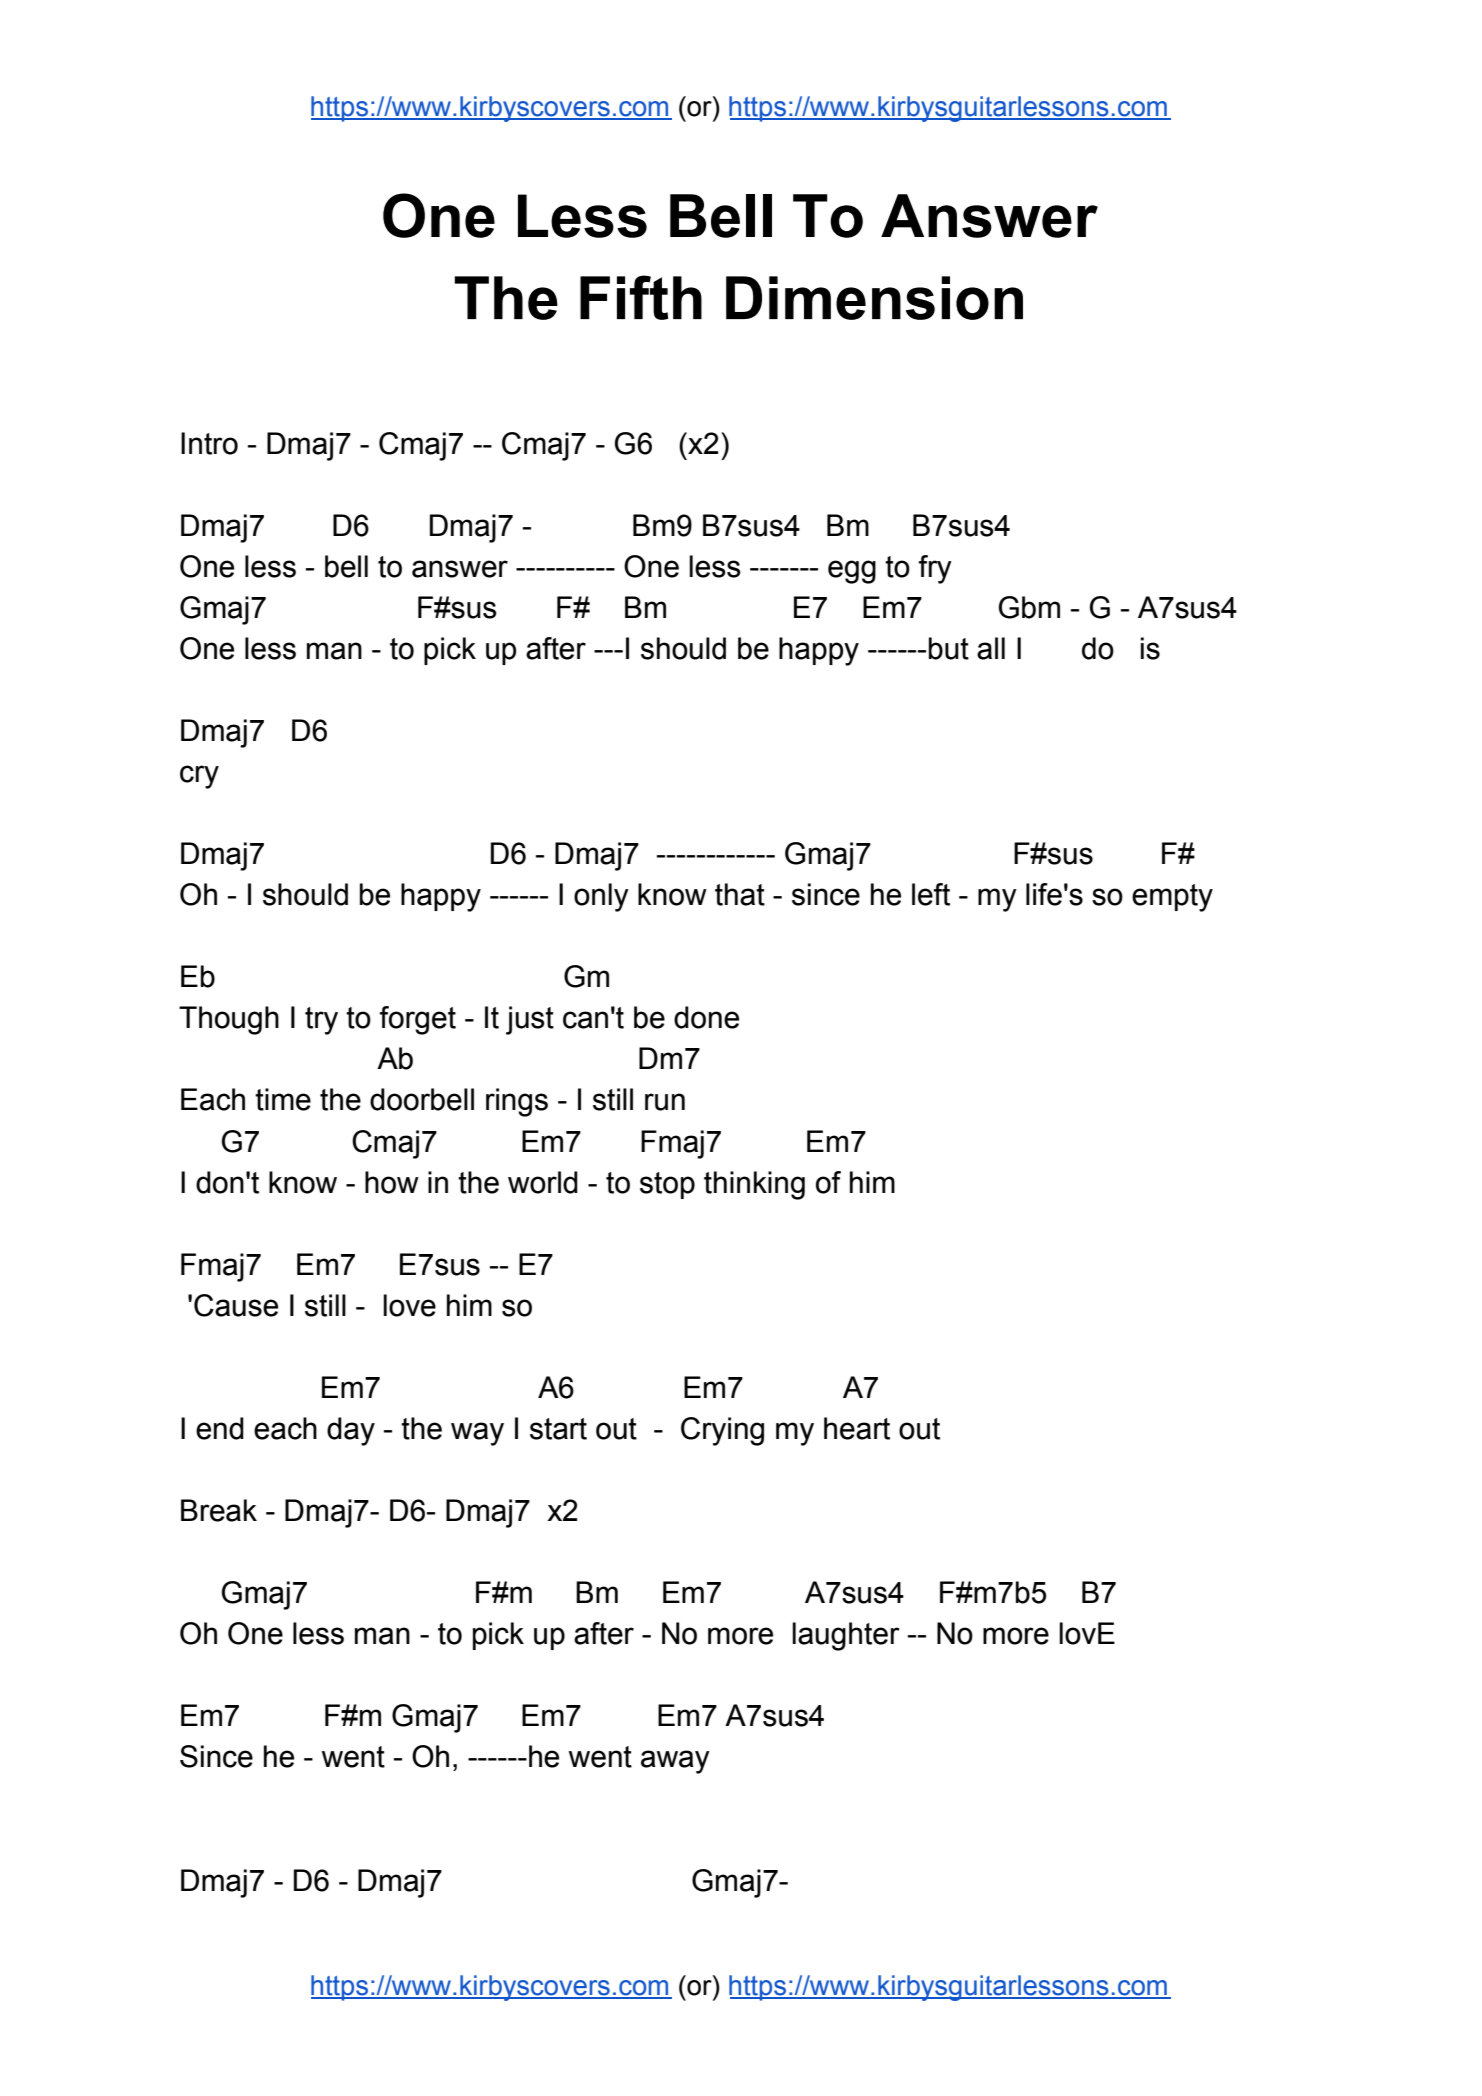  I want to click on Cause, so click(236, 1305).
